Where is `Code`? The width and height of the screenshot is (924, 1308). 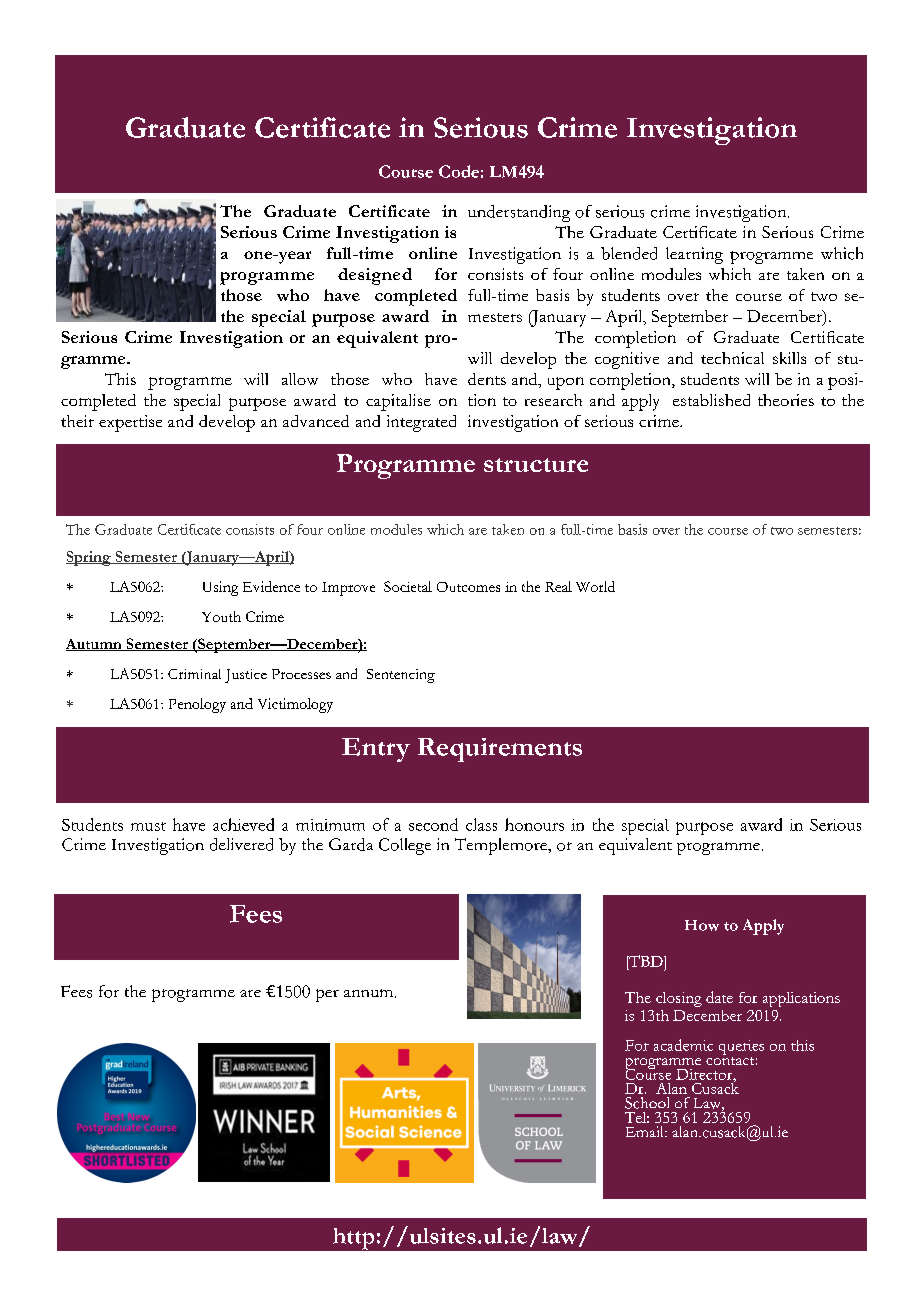 Code is located at coordinates (459, 171).
